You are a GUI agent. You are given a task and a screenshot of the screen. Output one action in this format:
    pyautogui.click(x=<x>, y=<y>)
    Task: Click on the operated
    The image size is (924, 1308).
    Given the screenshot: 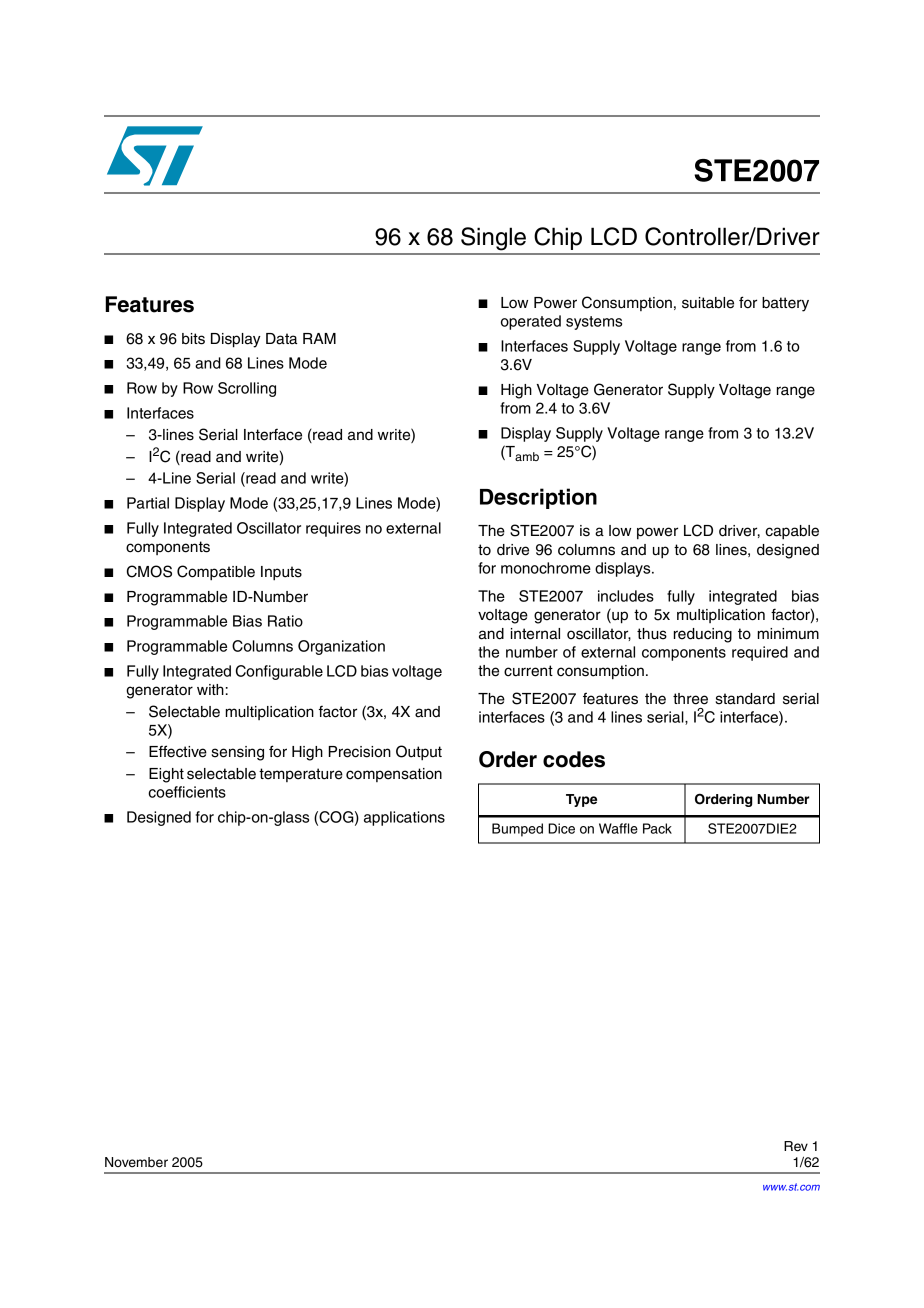 What is the action you would take?
    pyautogui.click(x=531, y=322)
